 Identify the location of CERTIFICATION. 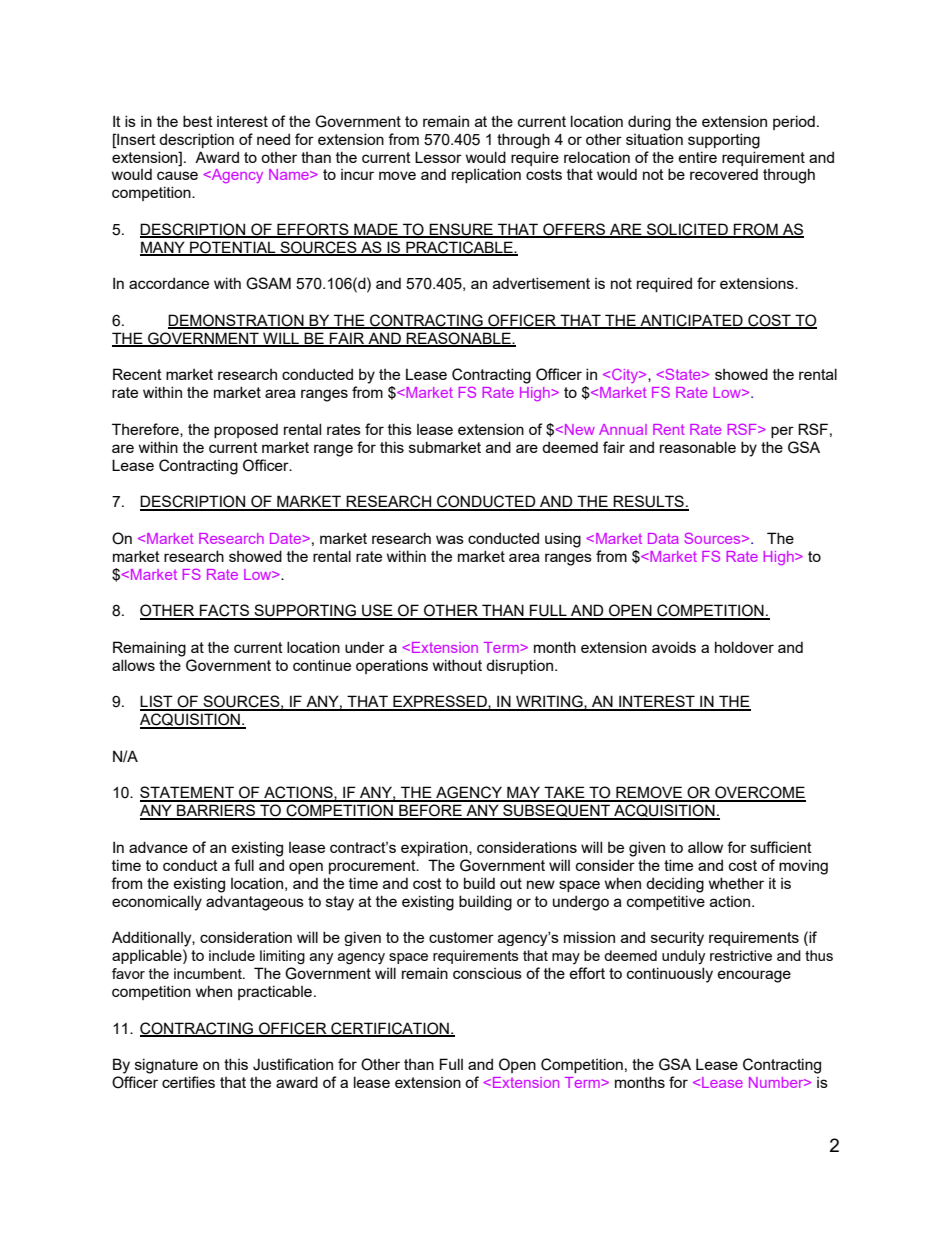
(390, 1029).
